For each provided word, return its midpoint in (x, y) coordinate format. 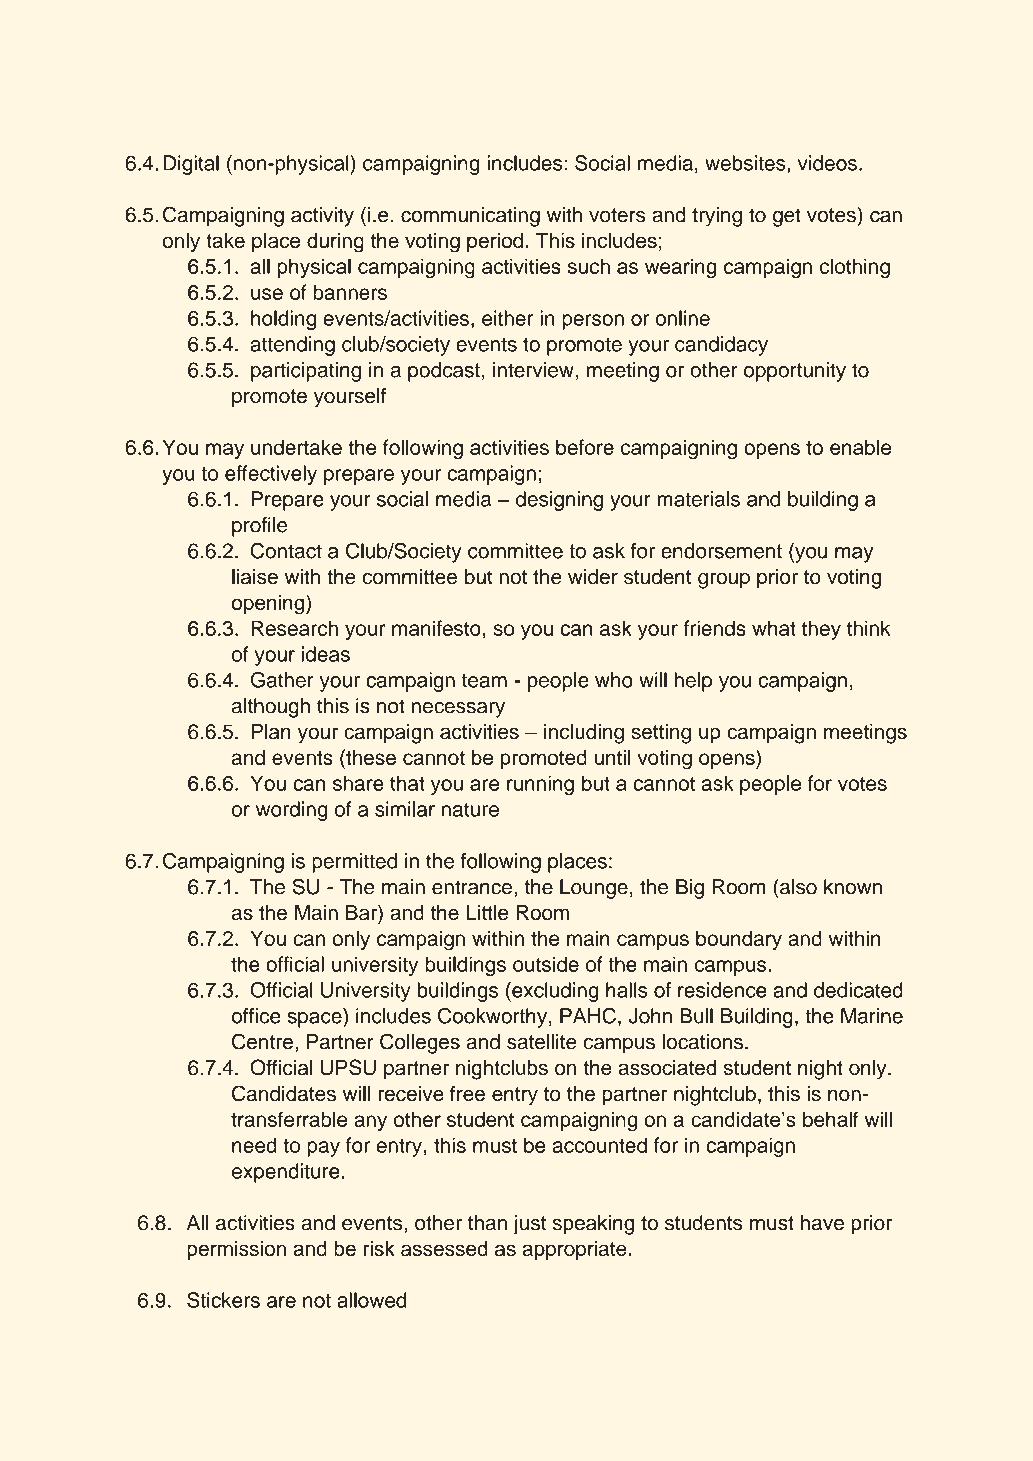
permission (236, 1250)
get (787, 217)
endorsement (721, 551)
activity (322, 217)
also (797, 887)
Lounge (594, 889)
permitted (354, 863)
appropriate (574, 1250)
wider (593, 577)
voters (617, 215)
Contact (286, 551)
